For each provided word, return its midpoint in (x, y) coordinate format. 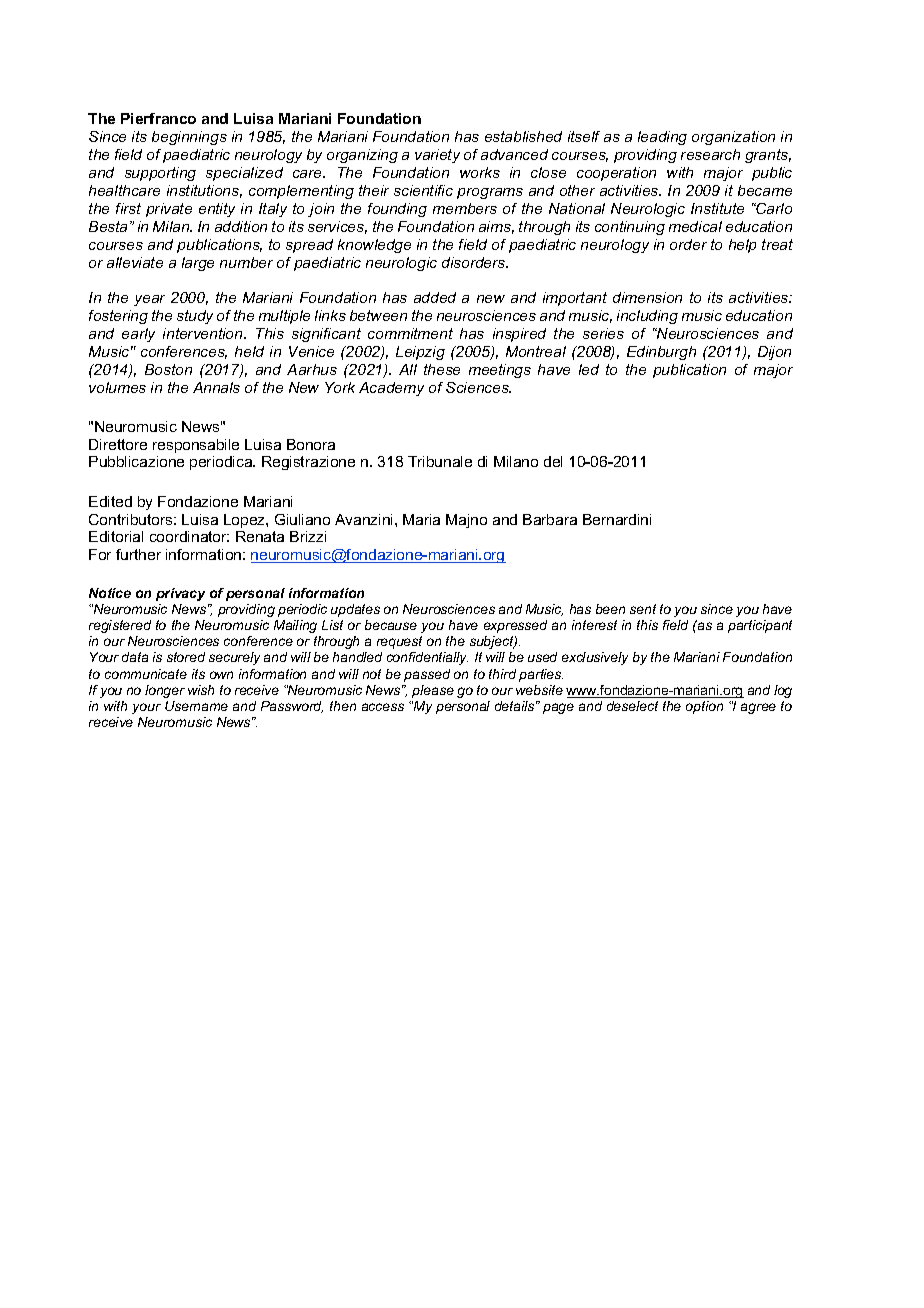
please (433, 691)
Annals (216, 387)
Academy (391, 389)
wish (201, 690)
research (710, 154)
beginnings (189, 138)
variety (437, 156)
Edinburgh (661, 353)
